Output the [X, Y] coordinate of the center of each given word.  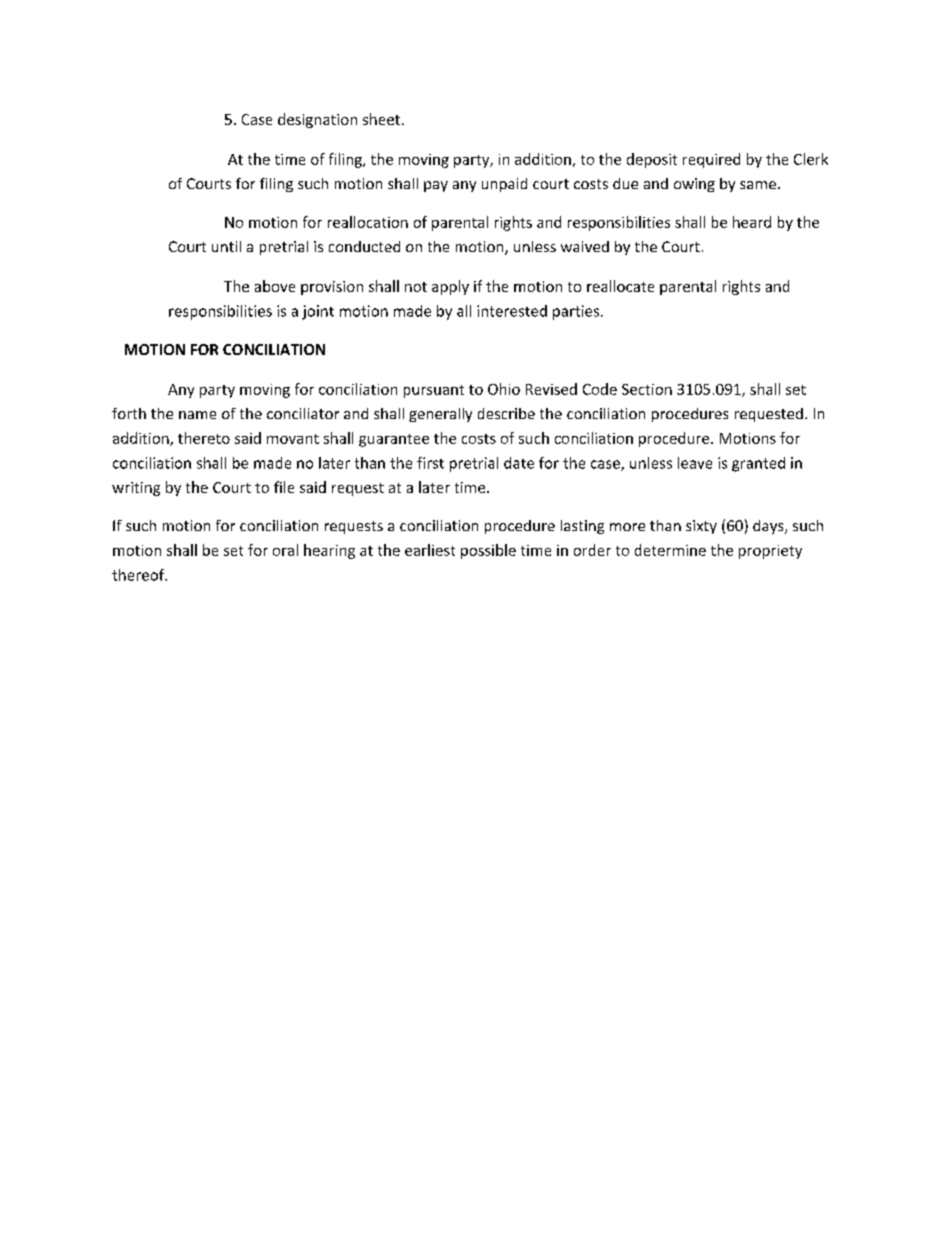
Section [647, 389]
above [275, 286]
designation [317, 120]
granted [758, 464]
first [430, 463]
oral [285, 550]
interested [512, 311]
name [197, 415]
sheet [381, 119]
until [226, 246]
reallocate [620, 286]
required [711, 160]
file [284, 487]
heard [752, 222]
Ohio [504, 389]
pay [436, 186]
